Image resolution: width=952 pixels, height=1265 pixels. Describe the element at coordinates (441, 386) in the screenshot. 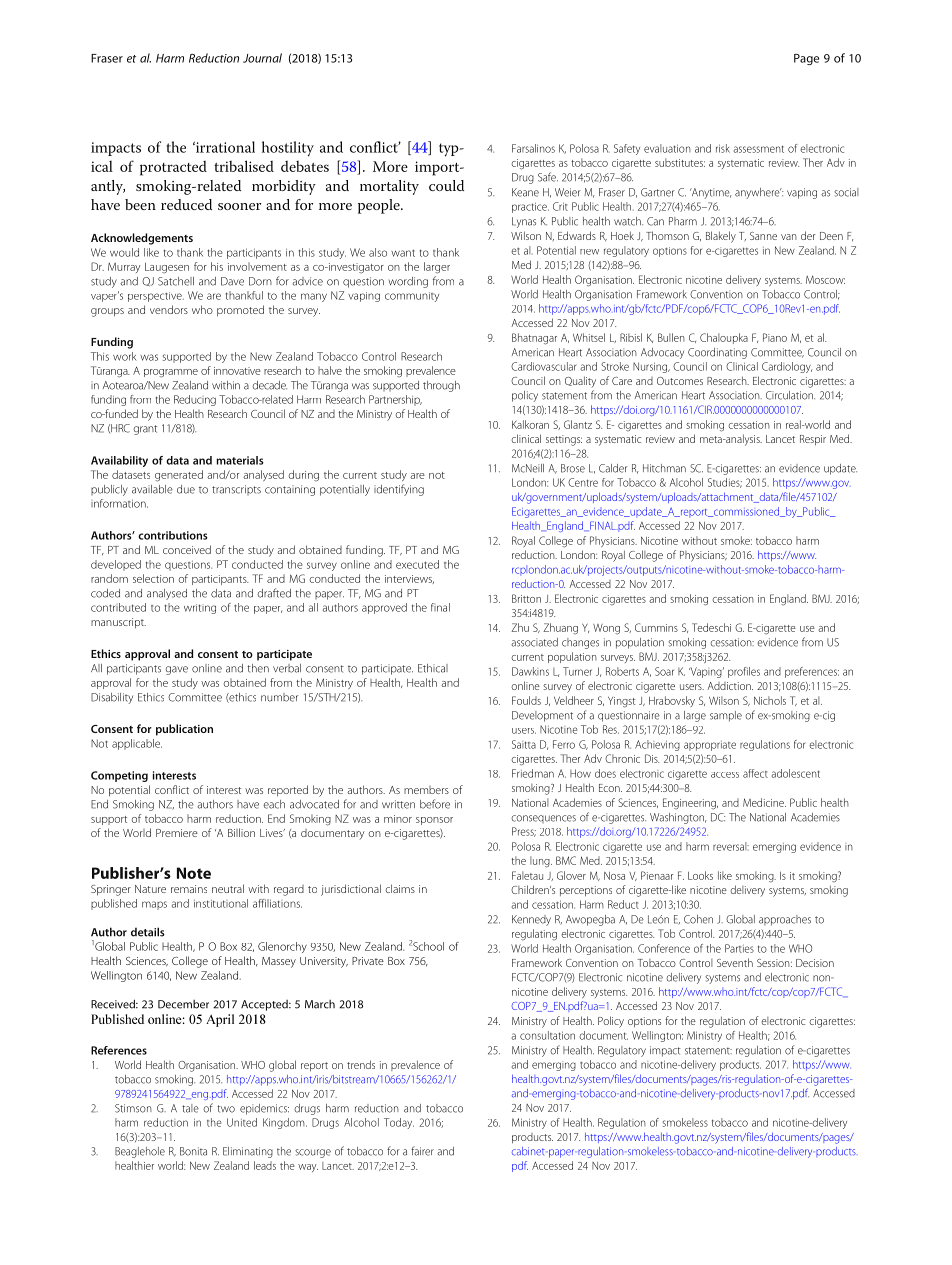

I see `through` at that location.
